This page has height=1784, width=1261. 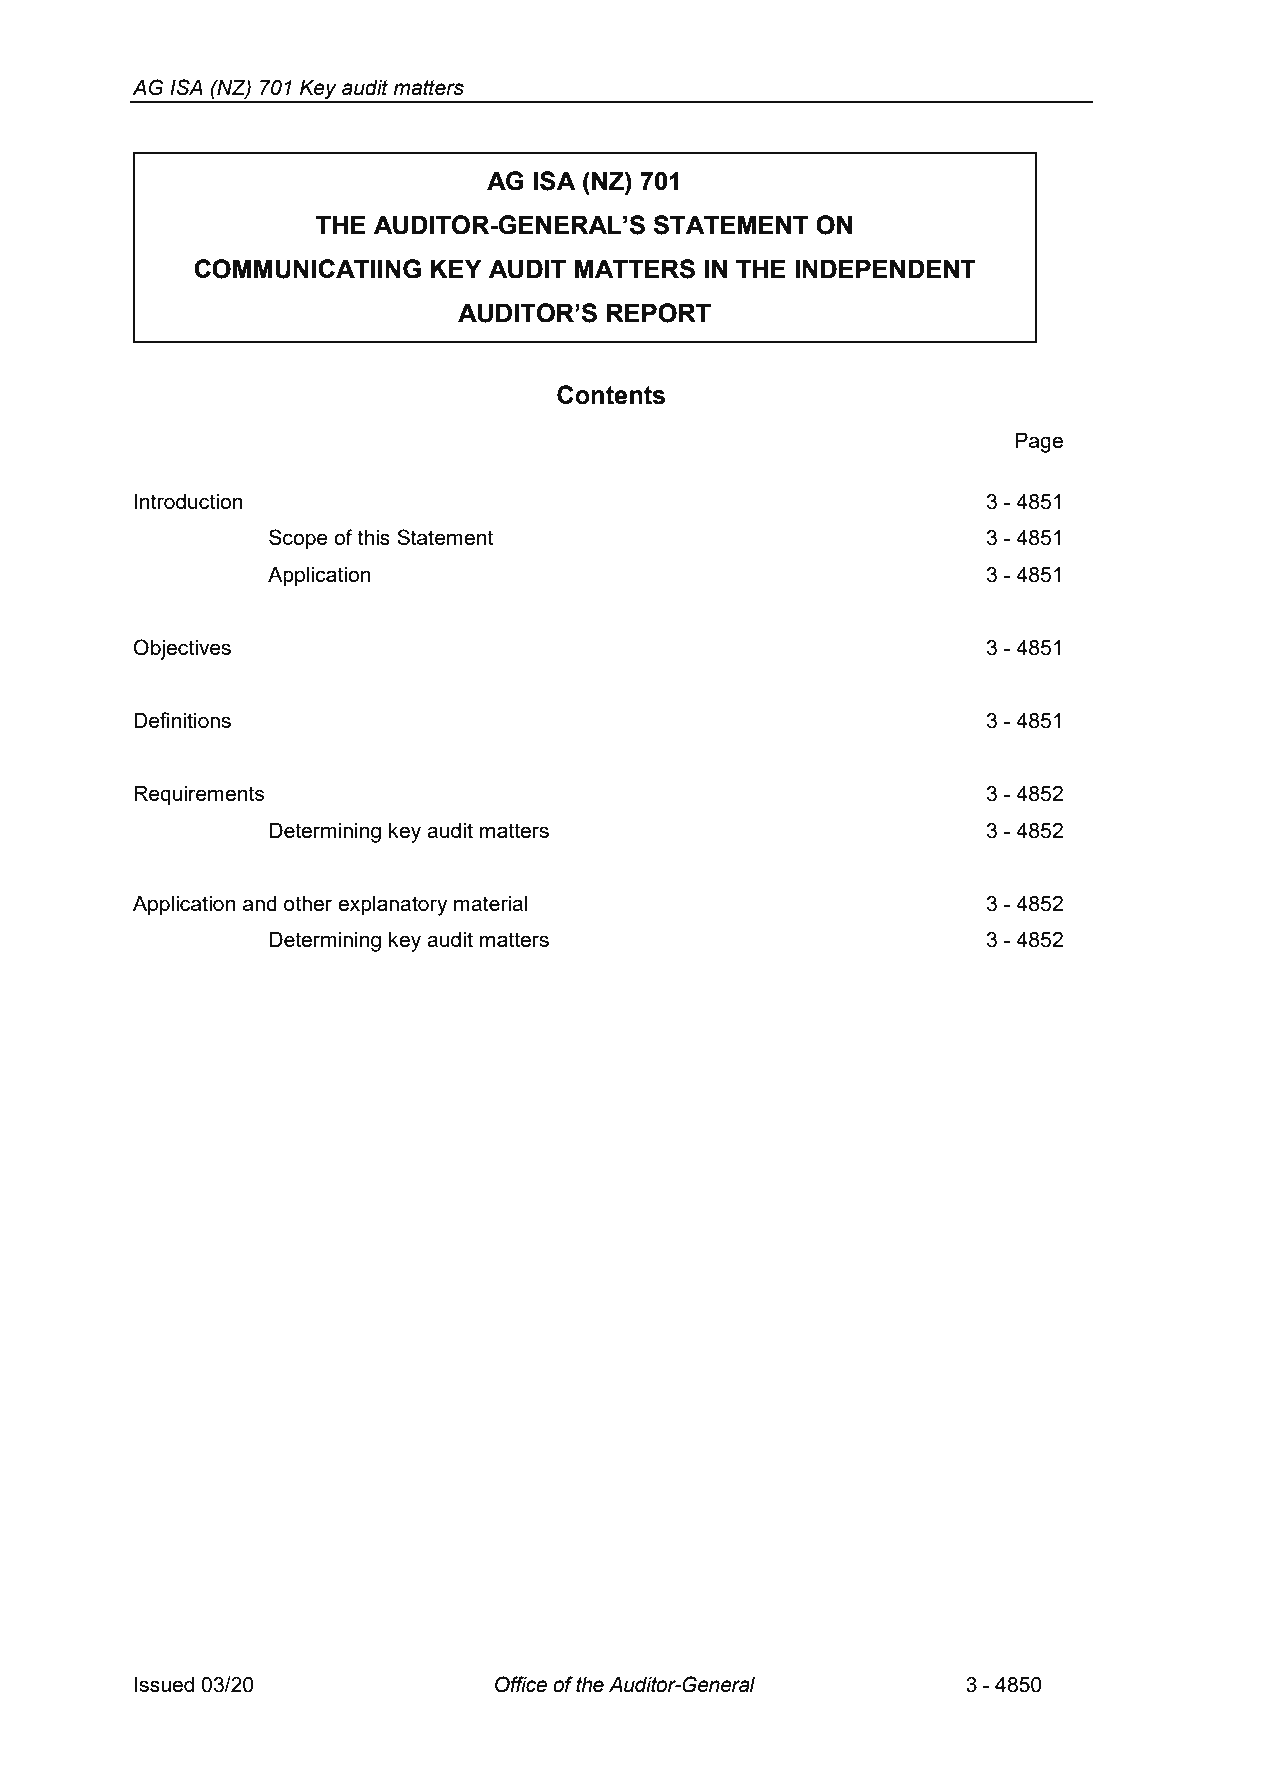 I want to click on explanatory, so click(x=393, y=906).
